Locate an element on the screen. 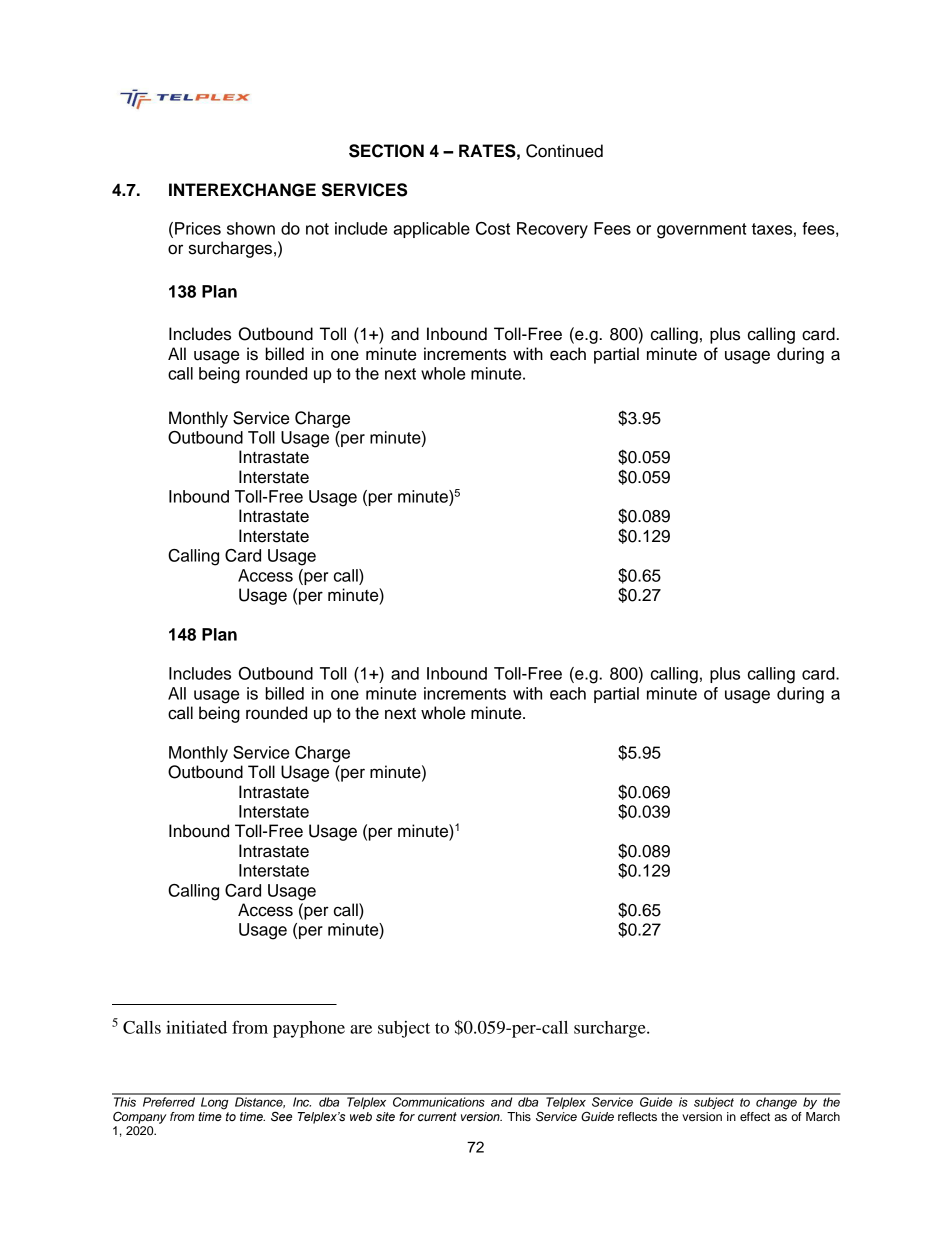 This screenshot has height=1233, width=952. government is located at coordinates (702, 231).
